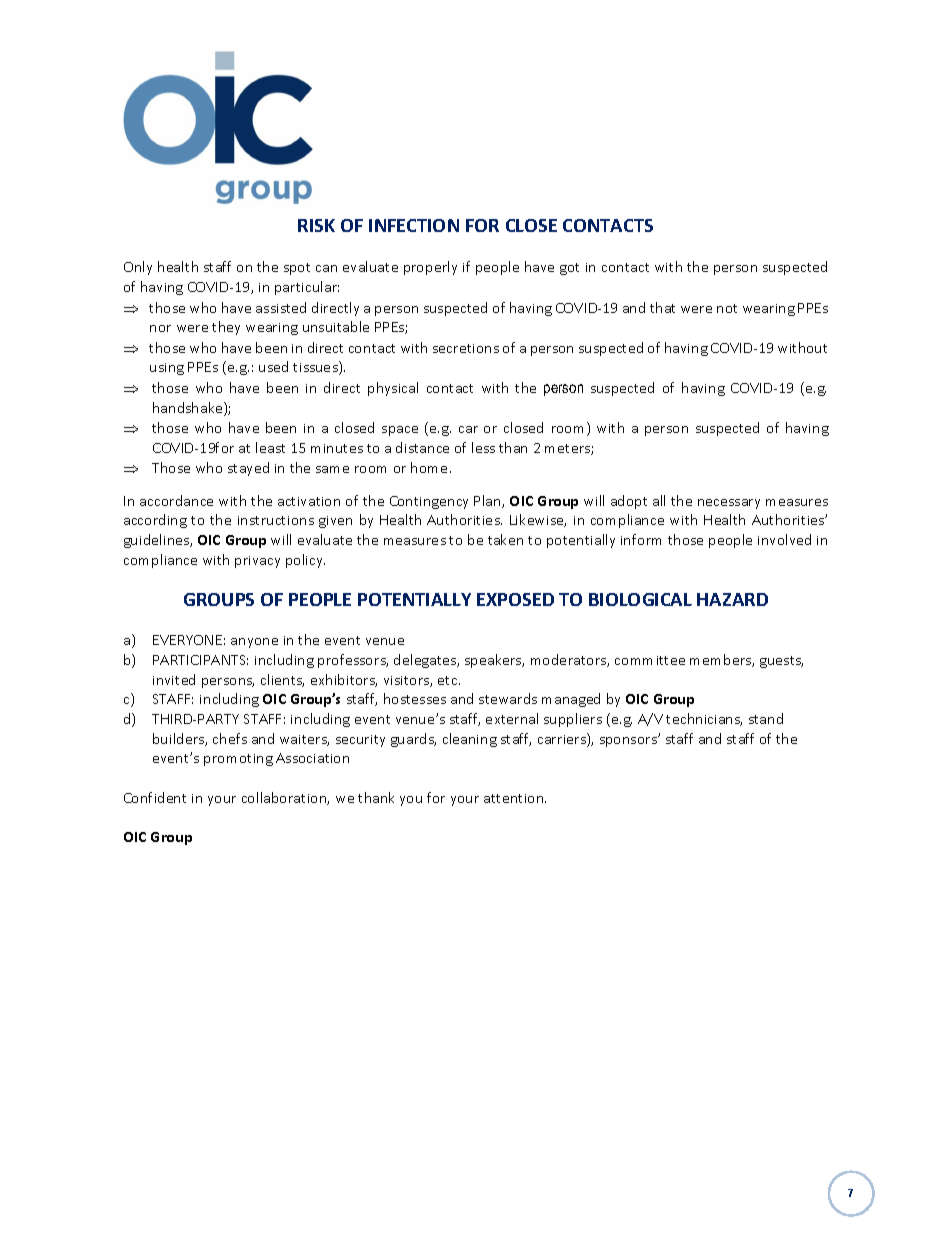  I want to click on necessary, so click(729, 504).
